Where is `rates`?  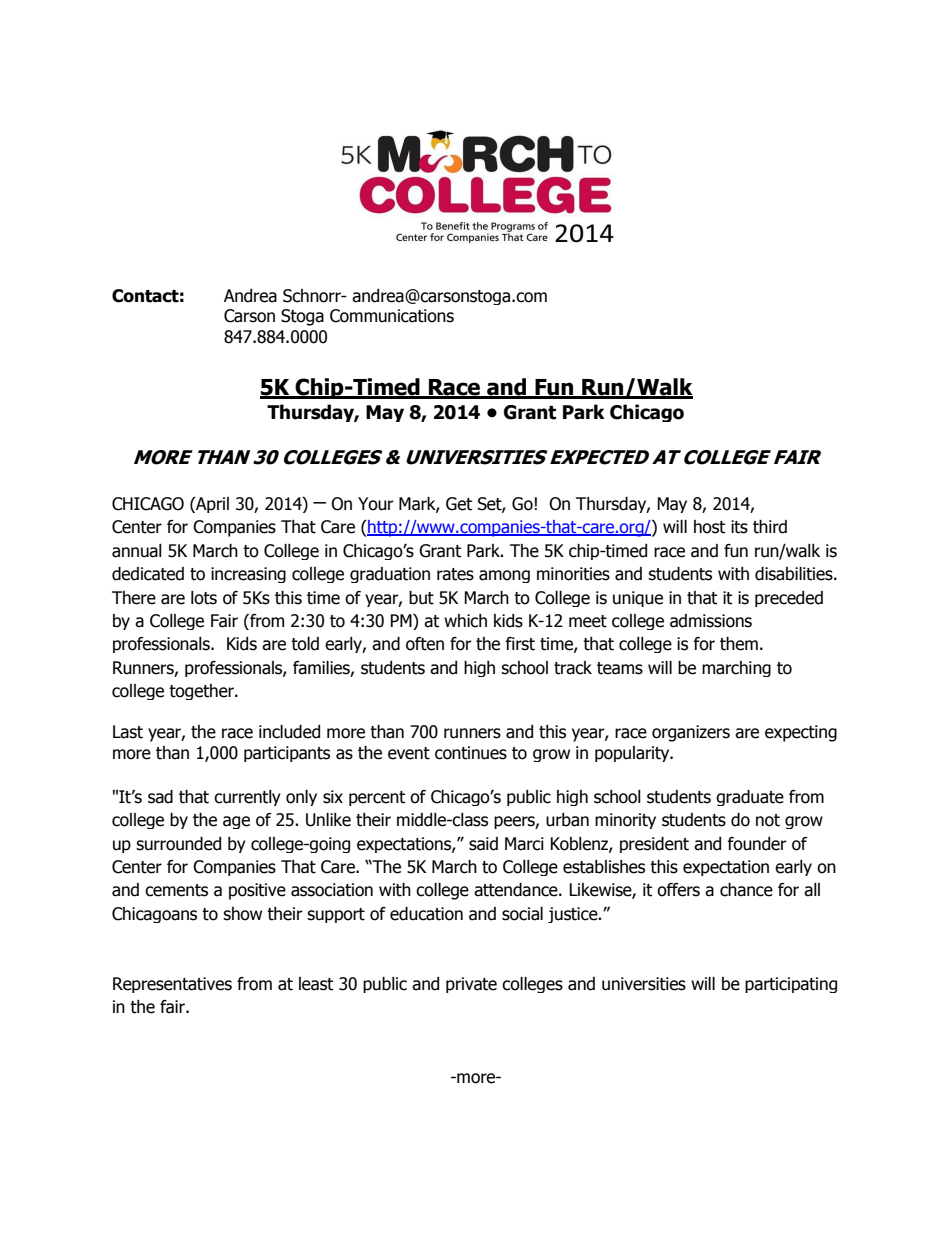 rates is located at coordinates (455, 574).
